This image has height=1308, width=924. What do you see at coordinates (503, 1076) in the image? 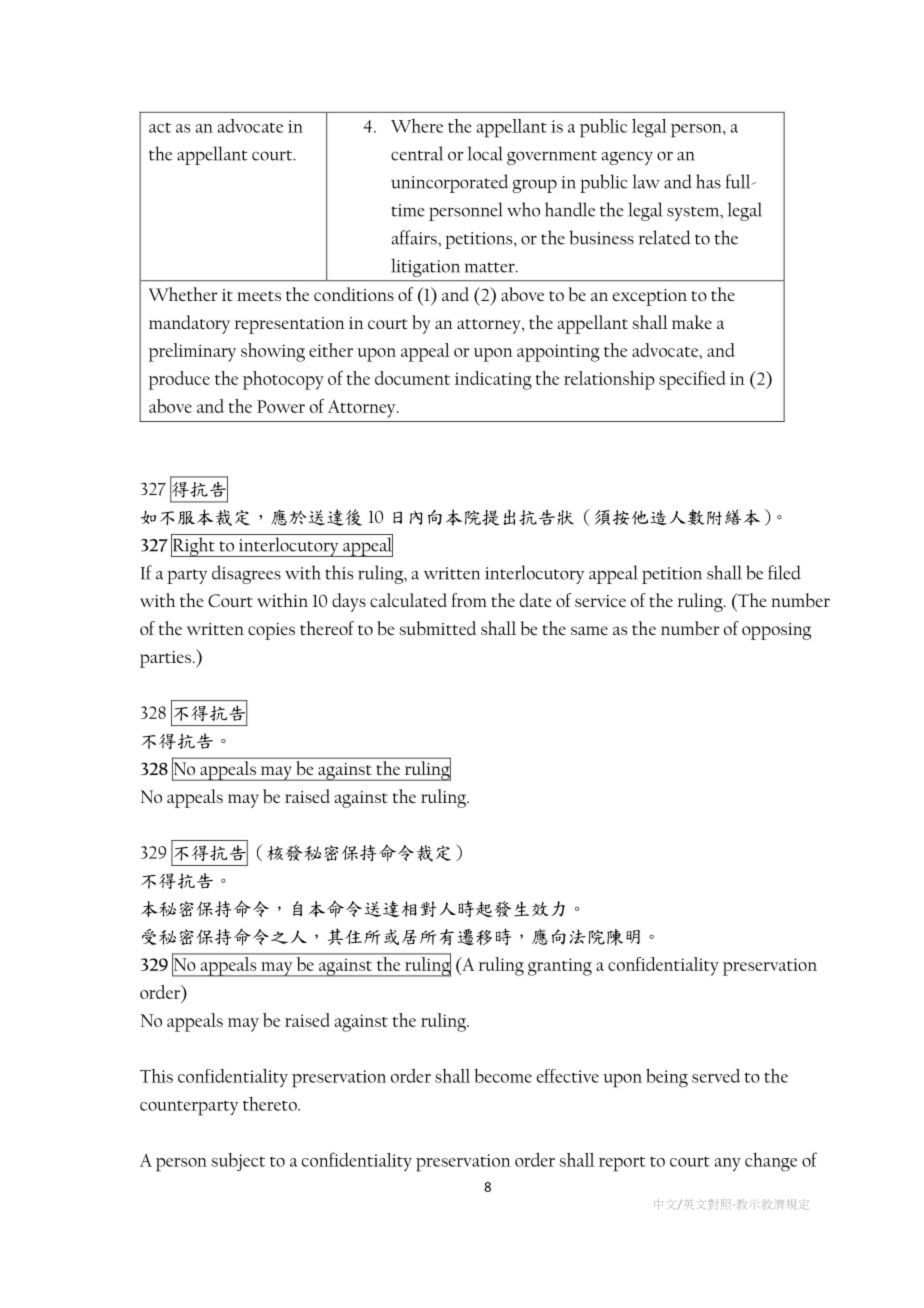
I see `become` at bounding box center [503, 1076].
